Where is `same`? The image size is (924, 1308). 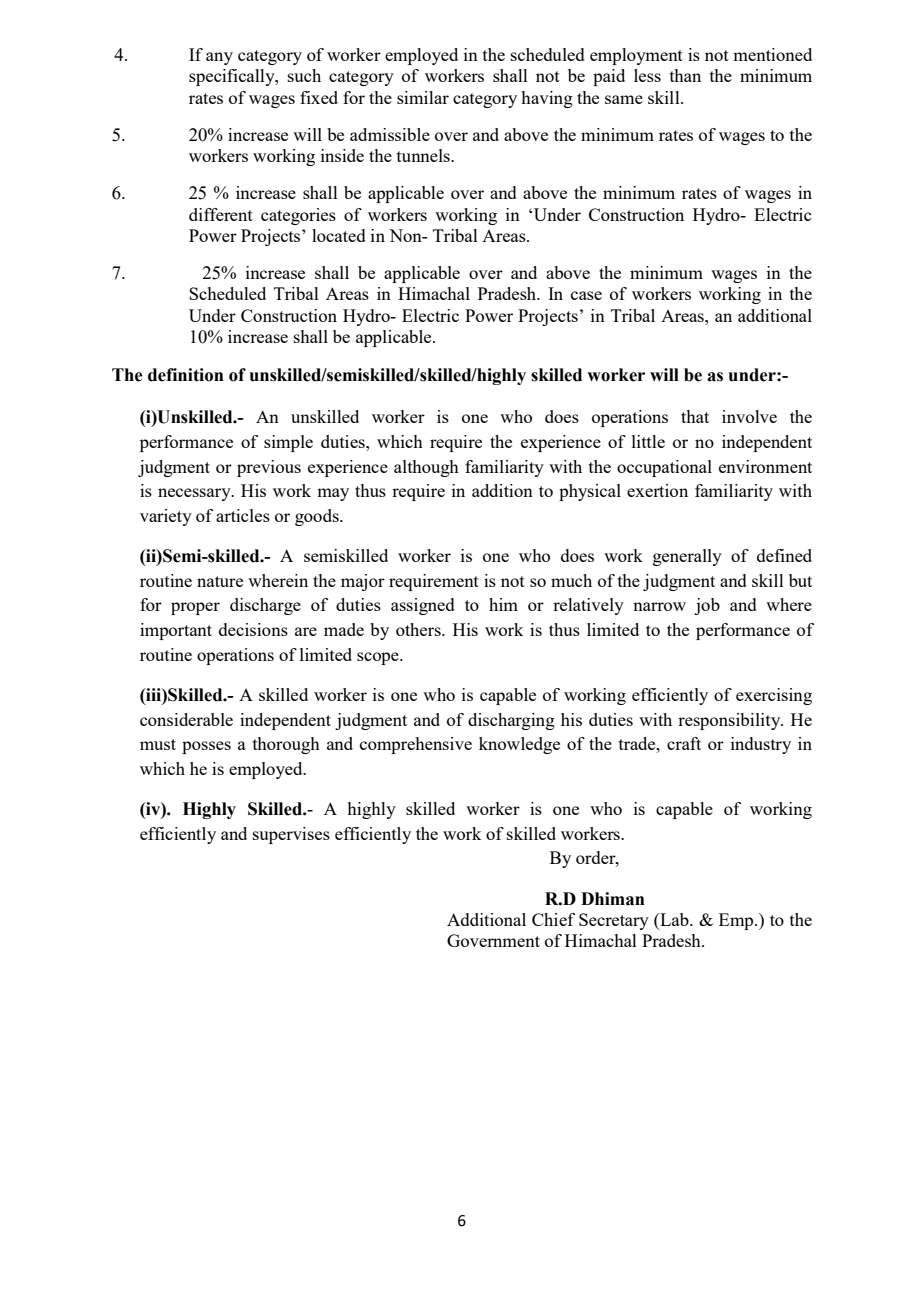
same is located at coordinates (624, 99).
